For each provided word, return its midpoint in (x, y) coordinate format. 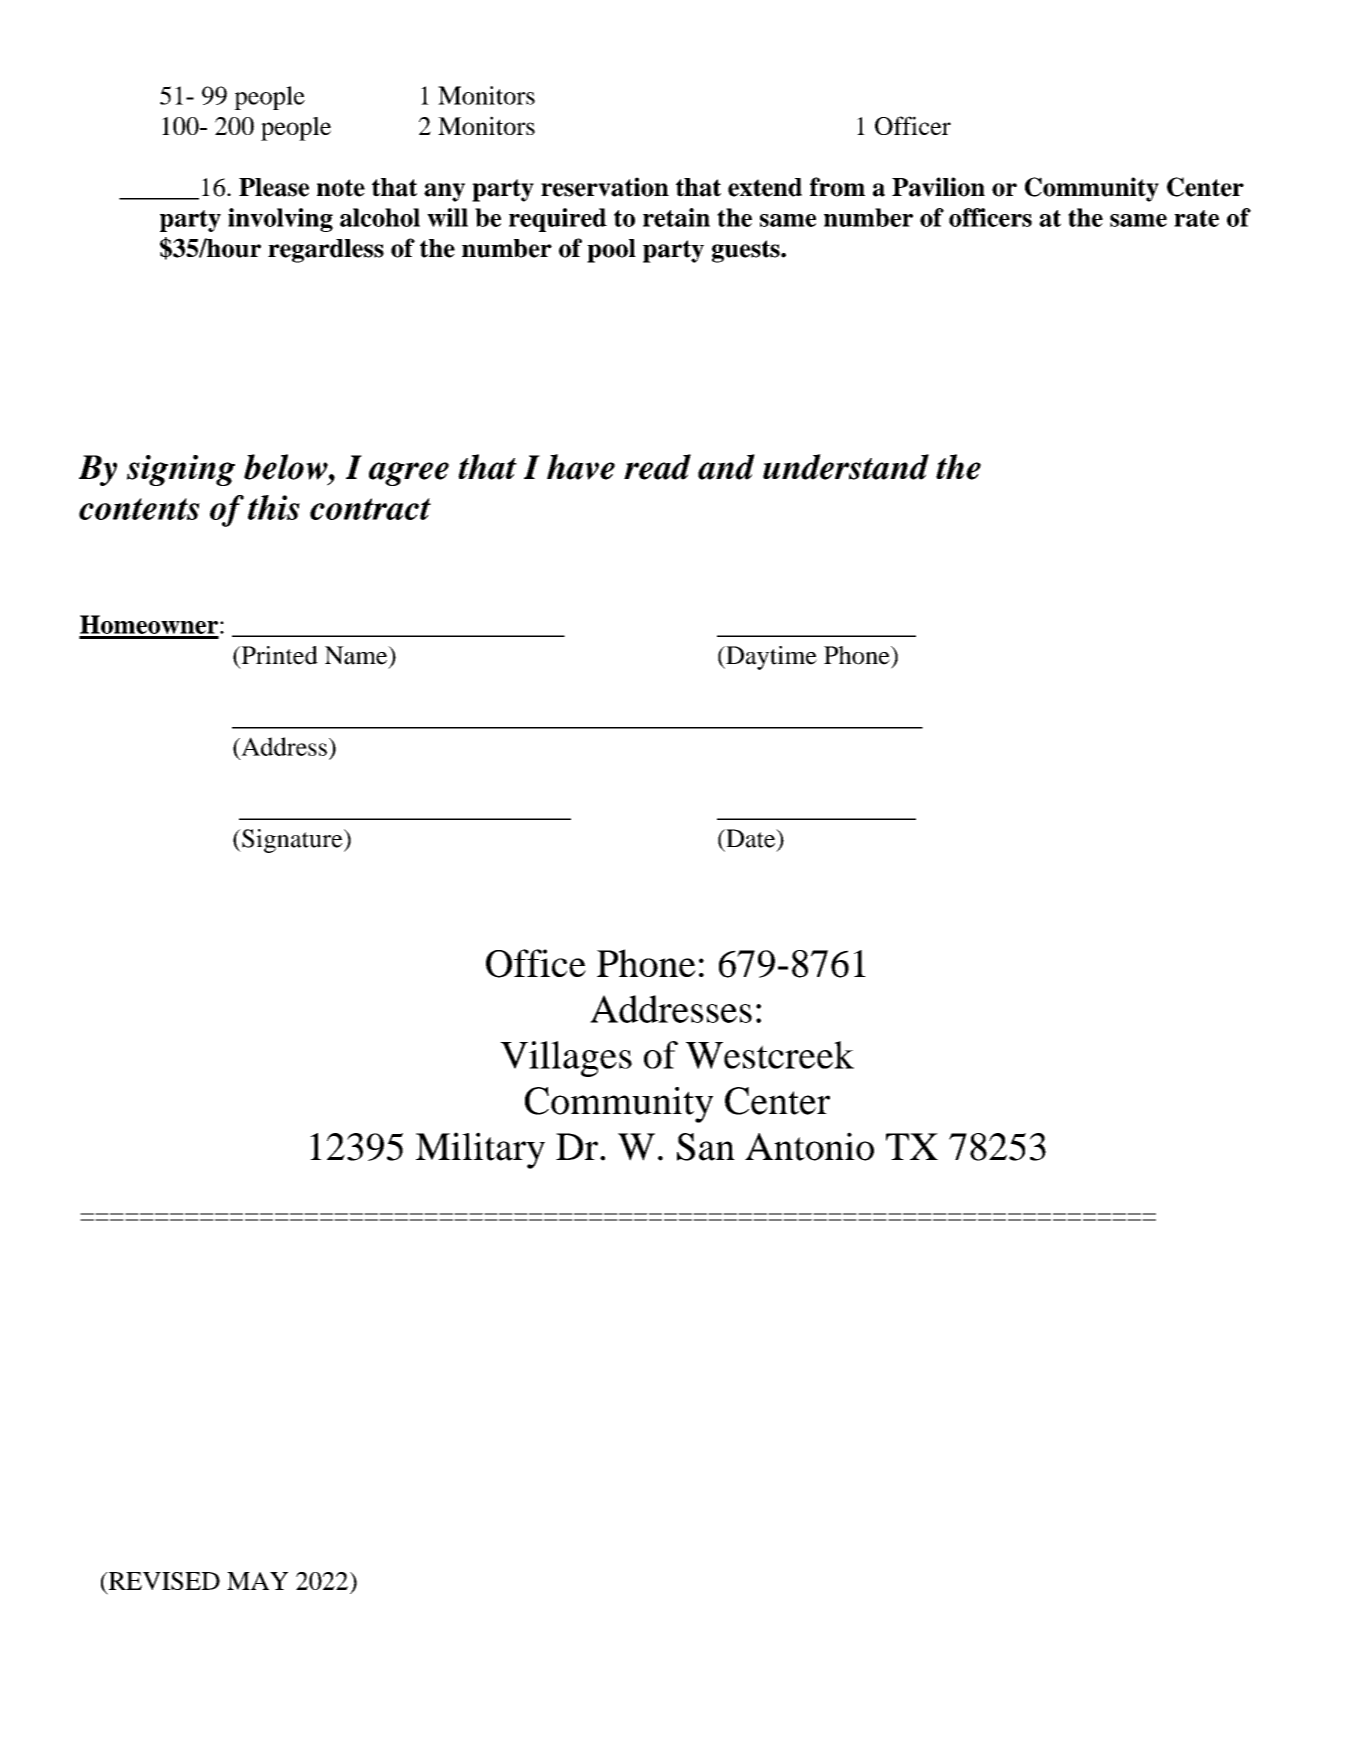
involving (280, 220)
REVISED (163, 1582)
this (274, 507)
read (657, 467)
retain (676, 217)
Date (751, 838)
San (706, 1147)
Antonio (809, 1146)
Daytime (770, 658)
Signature (292, 841)
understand (846, 467)
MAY (257, 1581)
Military (480, 1150)
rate (1196, 218)
